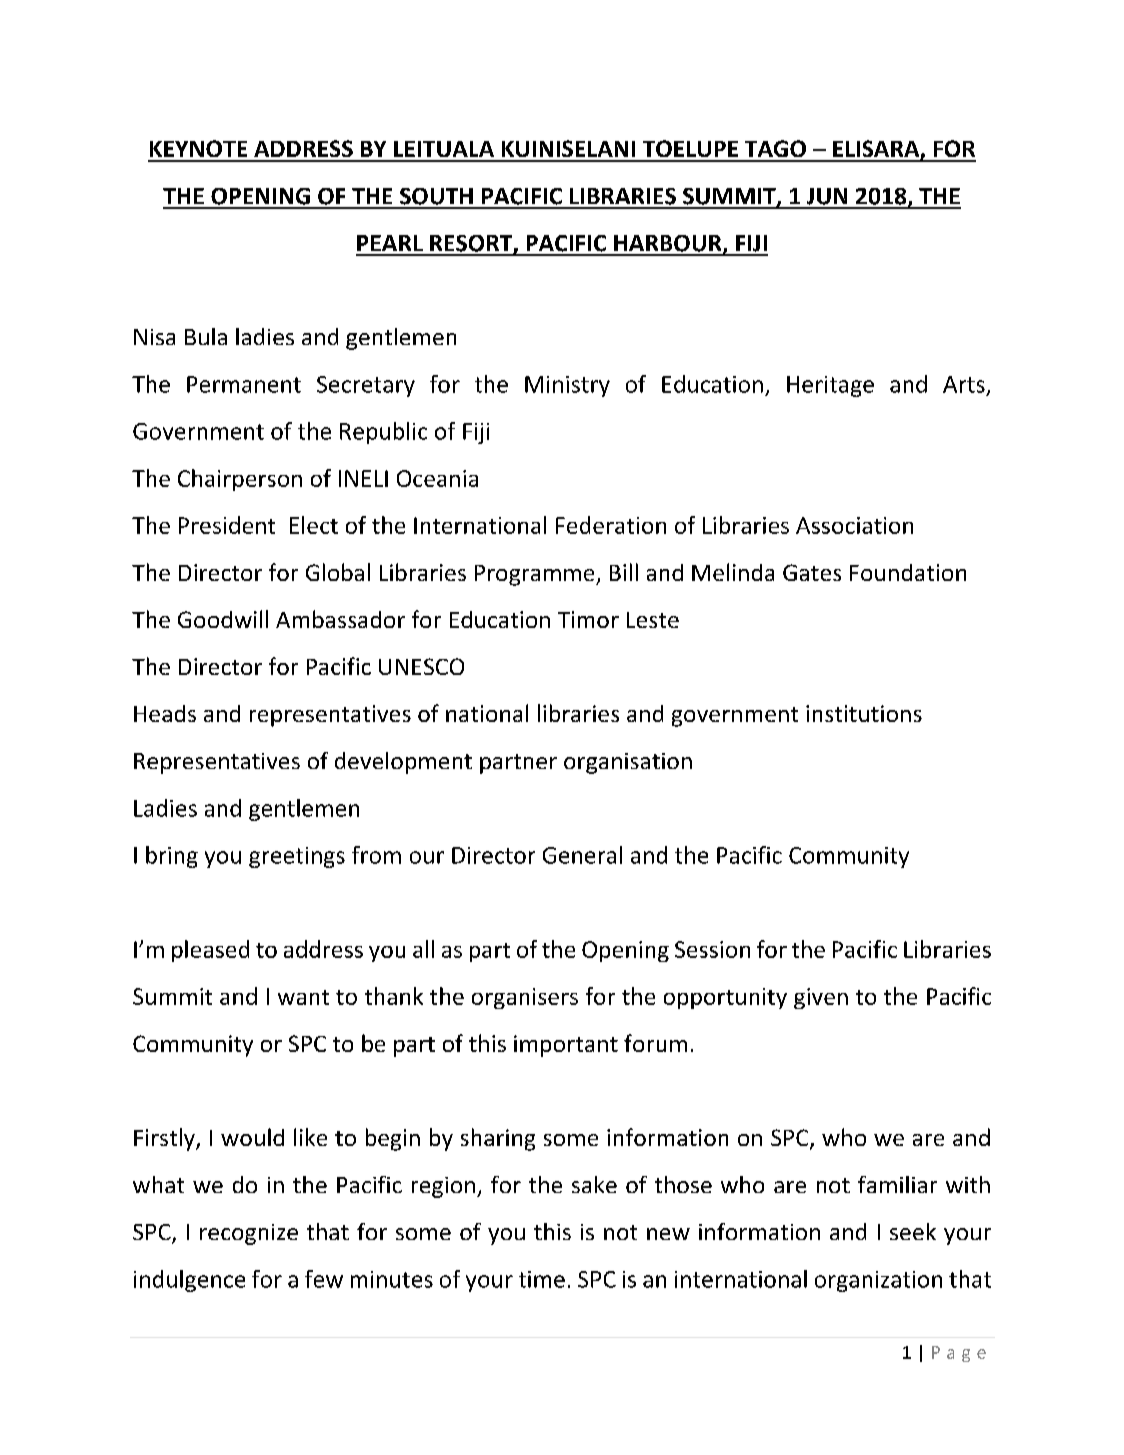 This screenshot has width=1124, height=1455. Describe the element at coordinates (567, 386) in the screenshot. I see `Ministry` at that location.
